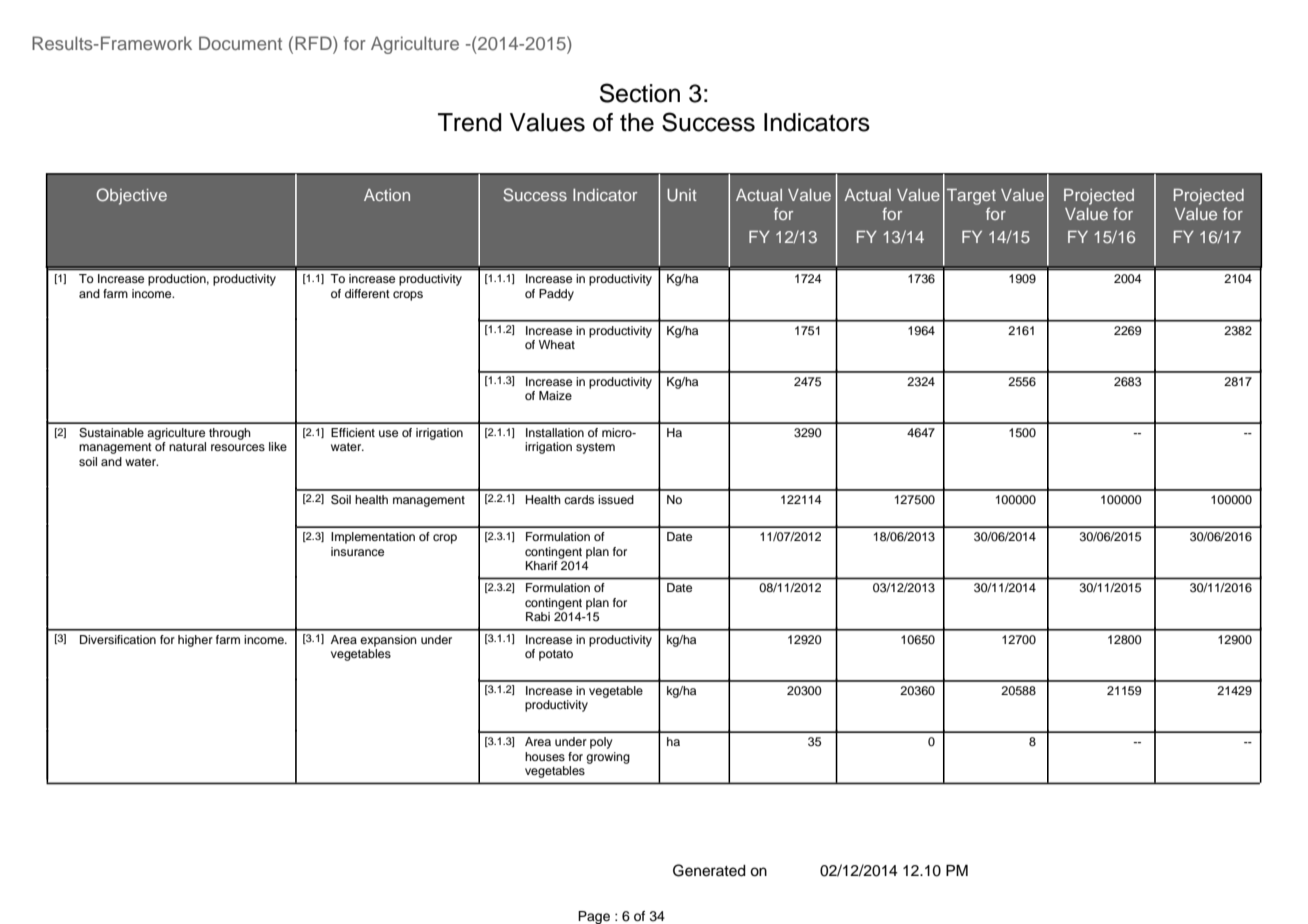 This image has height=924, width=1308. What do you see at coordinates (556, 655) in the image?
I see `potato` at bounding box center [556, 655].
